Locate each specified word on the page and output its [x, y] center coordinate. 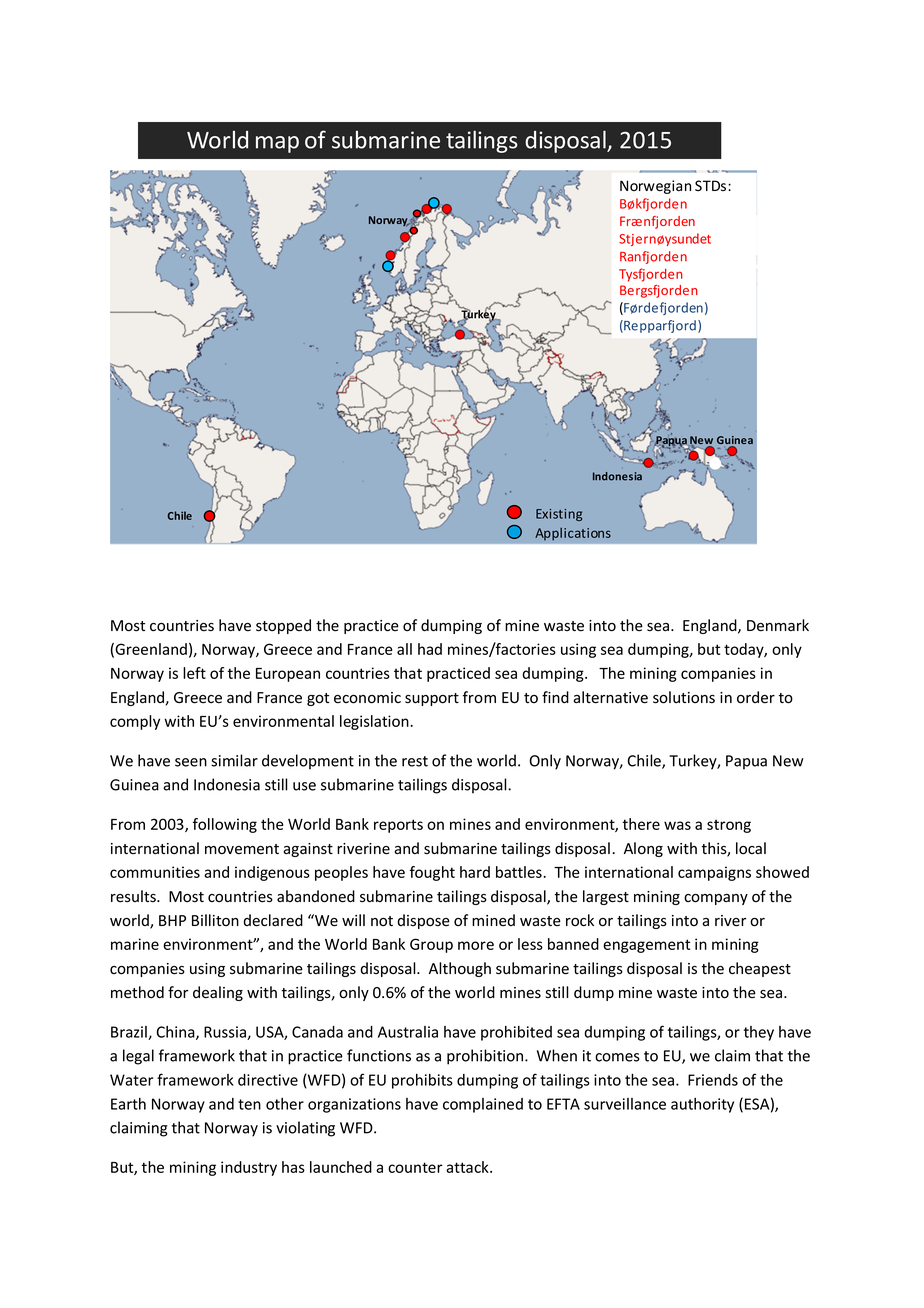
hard [475, 872]
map [277, 144]
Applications [573, 534]
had [430, 649]
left [194, 673]
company [716, 899]
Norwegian [655, 187]
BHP [172, 920]
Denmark [778, 625]
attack [468, 1167]
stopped [283, 626]
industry [249, 1168]
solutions [684, 697]
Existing [559, 515]
